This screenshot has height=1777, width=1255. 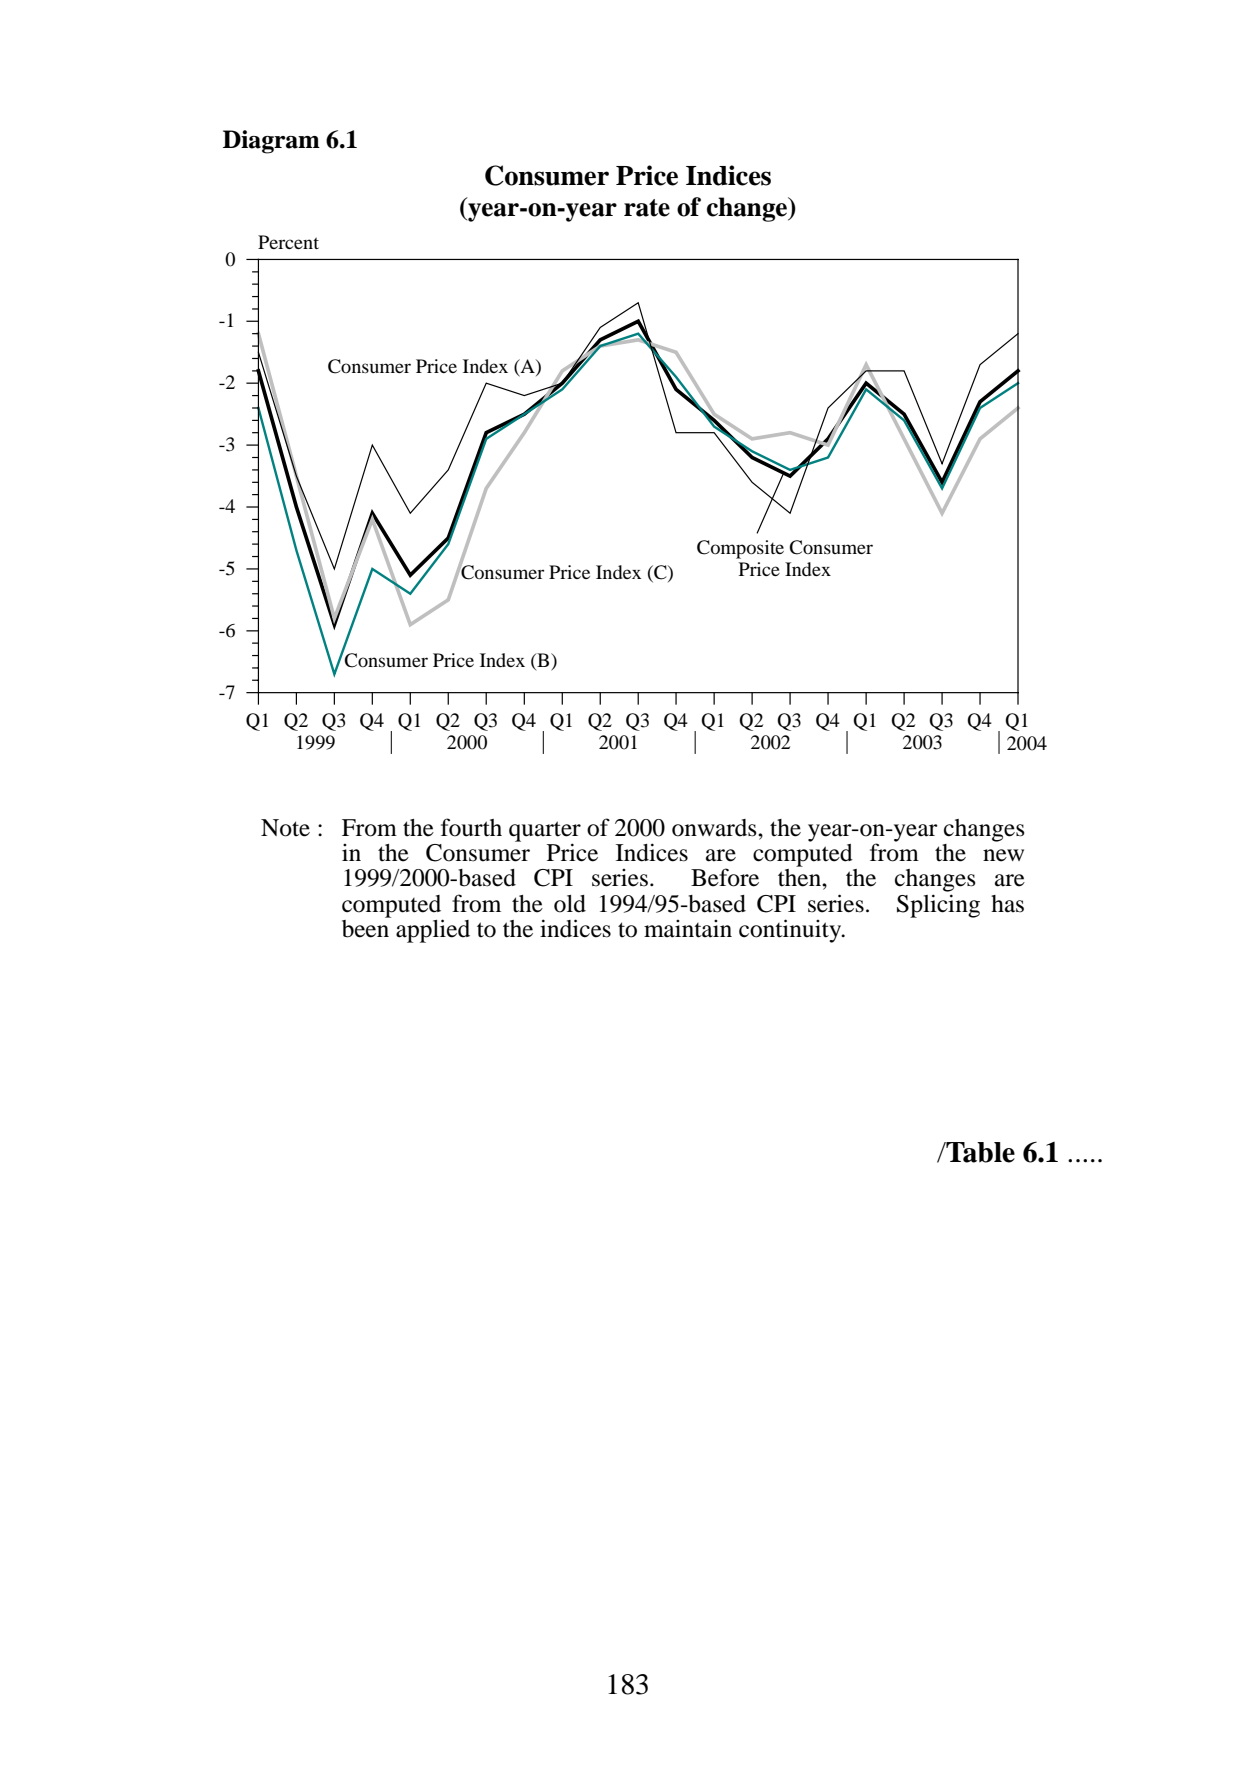 What do you see at coordinates (1003, 855) in the screenshot?
I see `new` at bounding box center [1003, 855].
